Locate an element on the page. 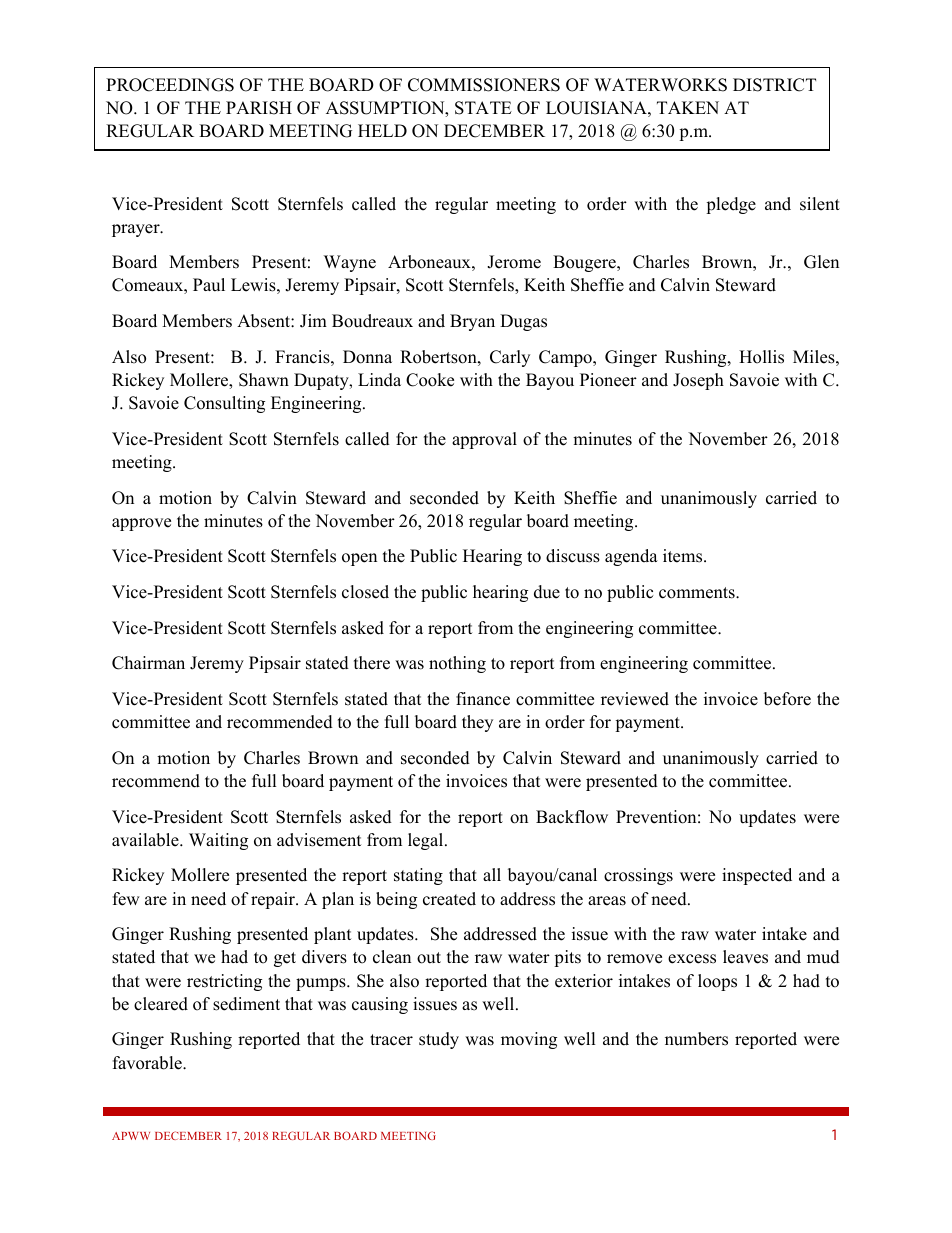  Waiting is located at coordinates (218, 841).
